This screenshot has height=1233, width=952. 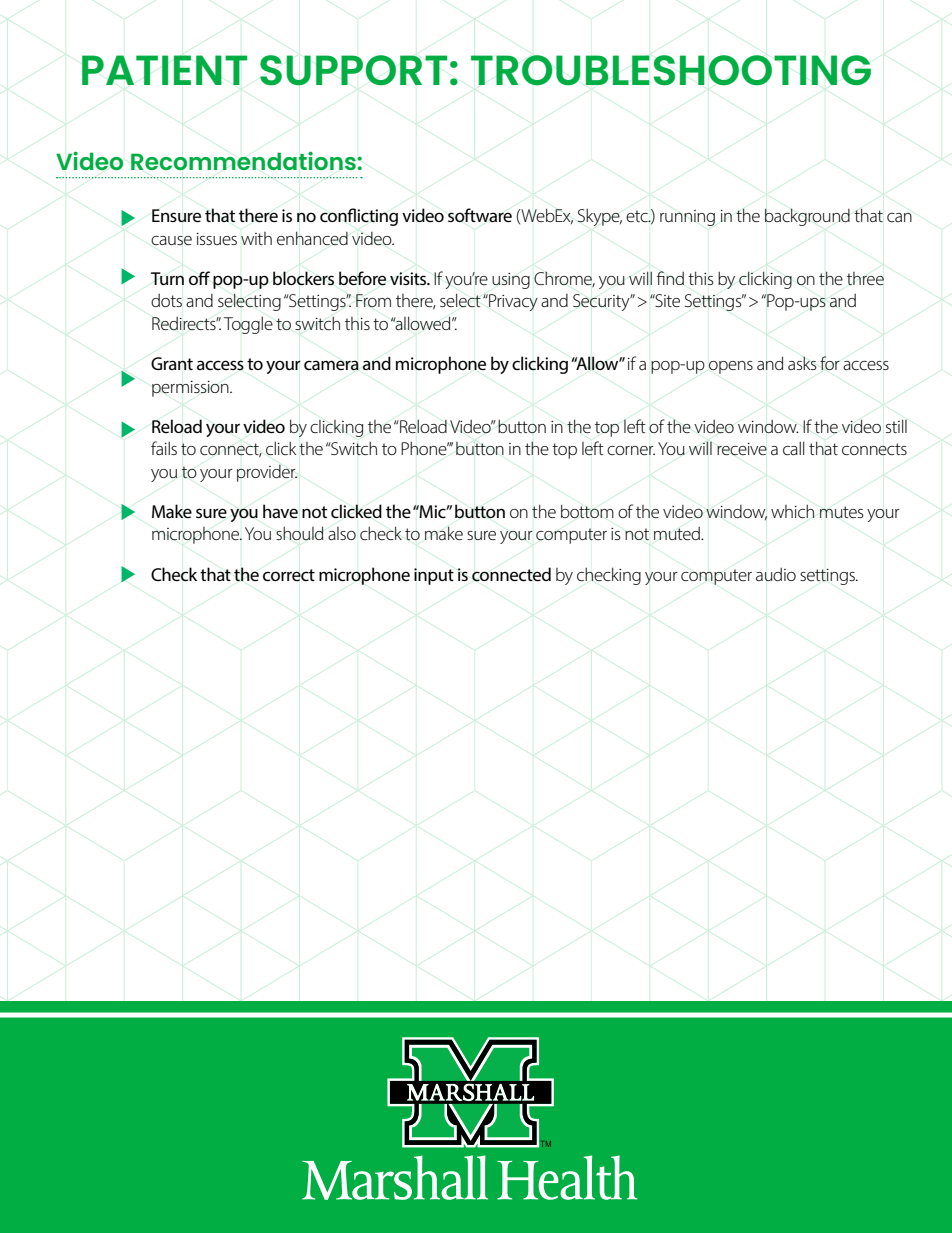 What do you see at coordinates (434, 576) in the screenshot?
I see `input` at bounding box center [434, 576].
